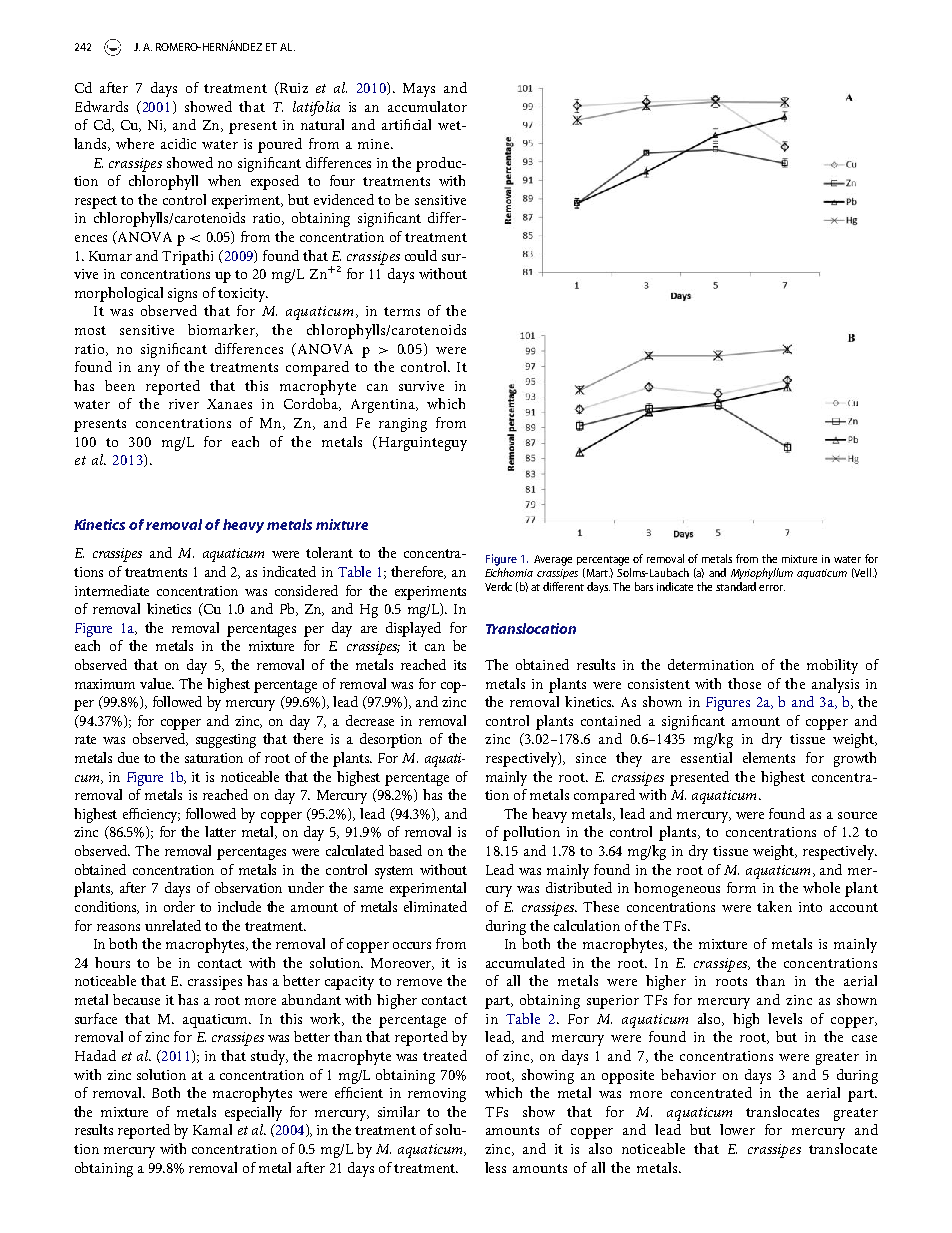 The height and width of the image is (1233, 952). Describe the element at coordinates (178, 143) in the image. I see `acidic` at that location.
